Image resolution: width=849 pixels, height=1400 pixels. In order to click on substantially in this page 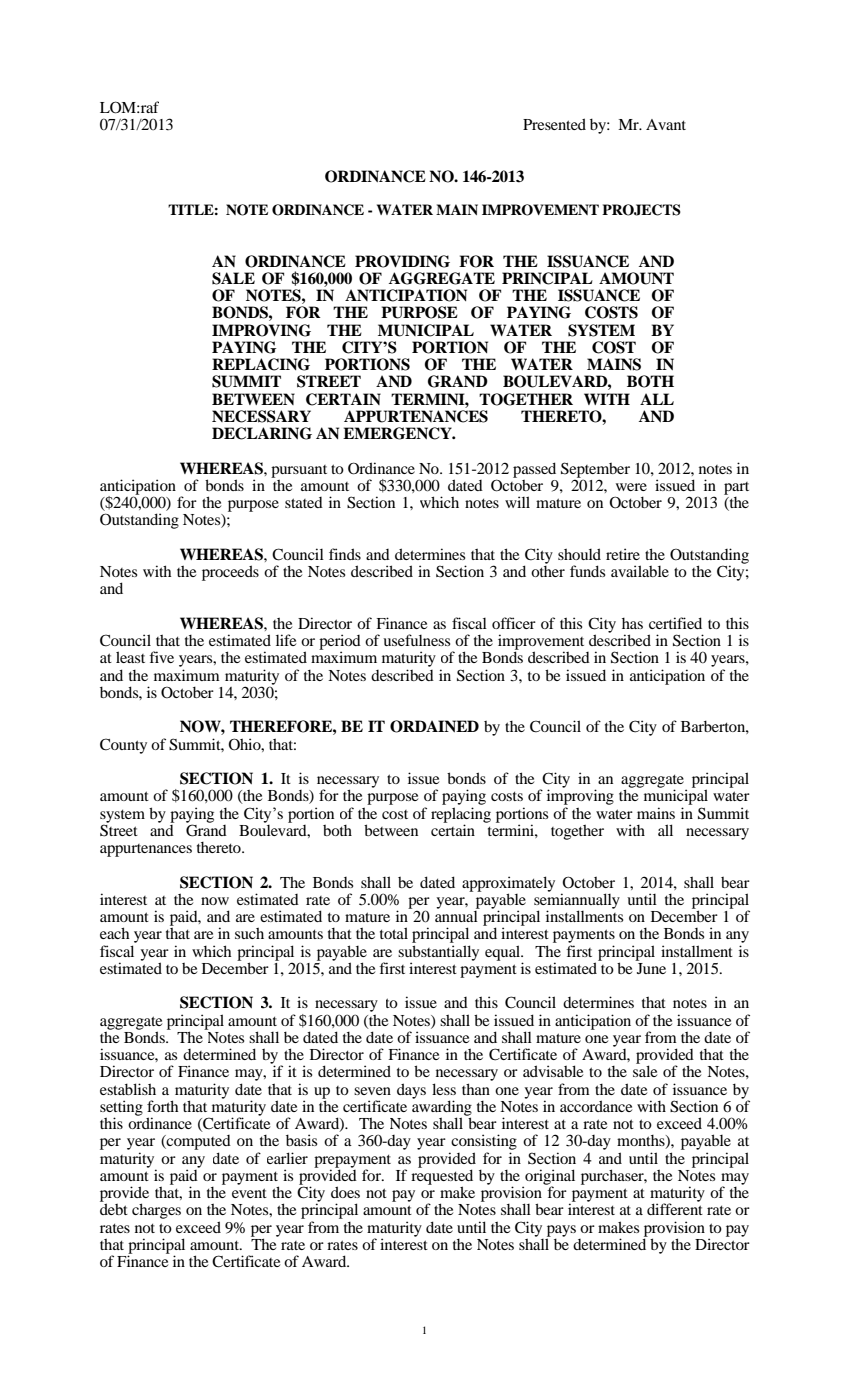, I will do `click(438, 954)`.
